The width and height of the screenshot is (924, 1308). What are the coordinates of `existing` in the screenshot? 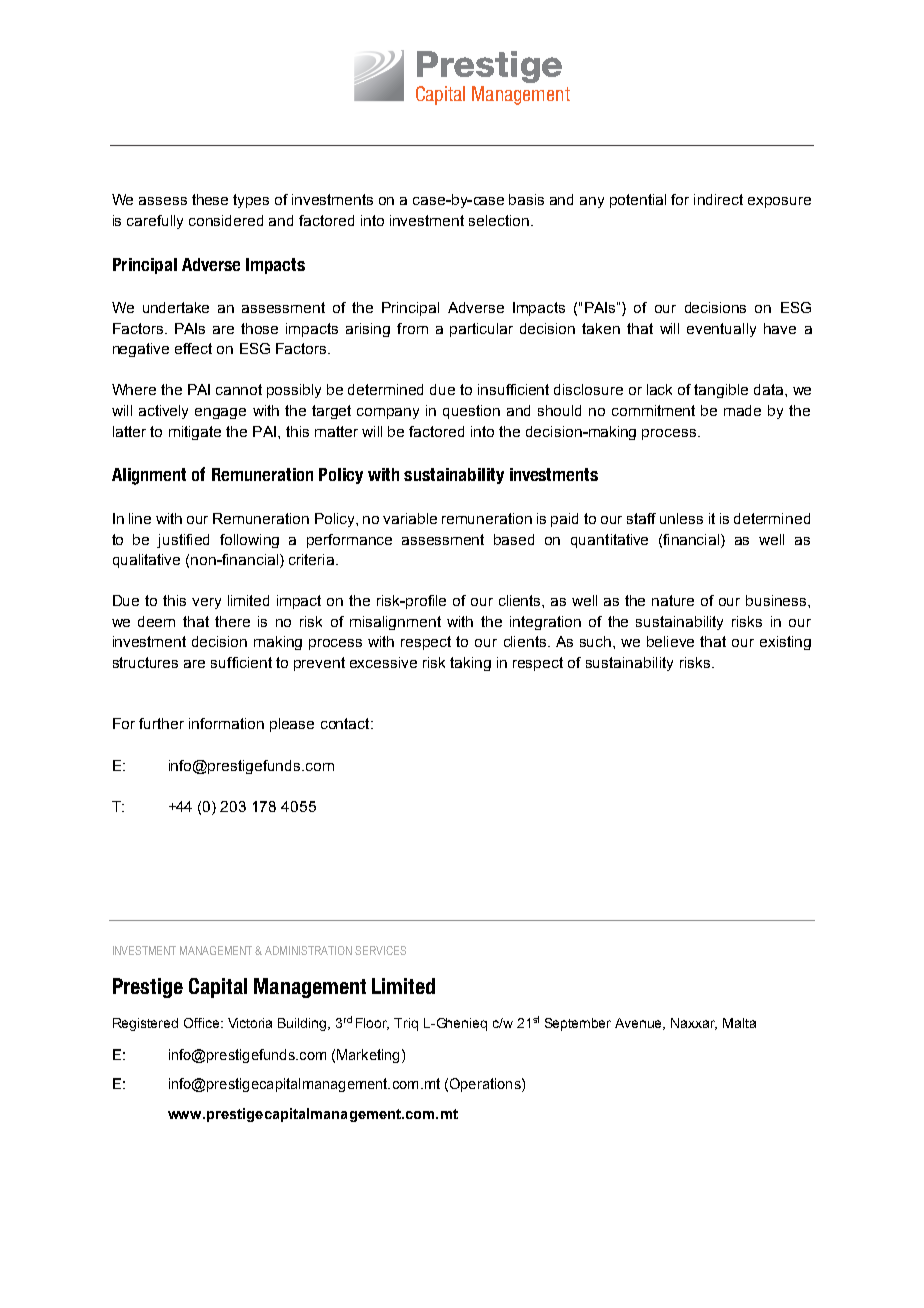 It's located at (785, 643).
